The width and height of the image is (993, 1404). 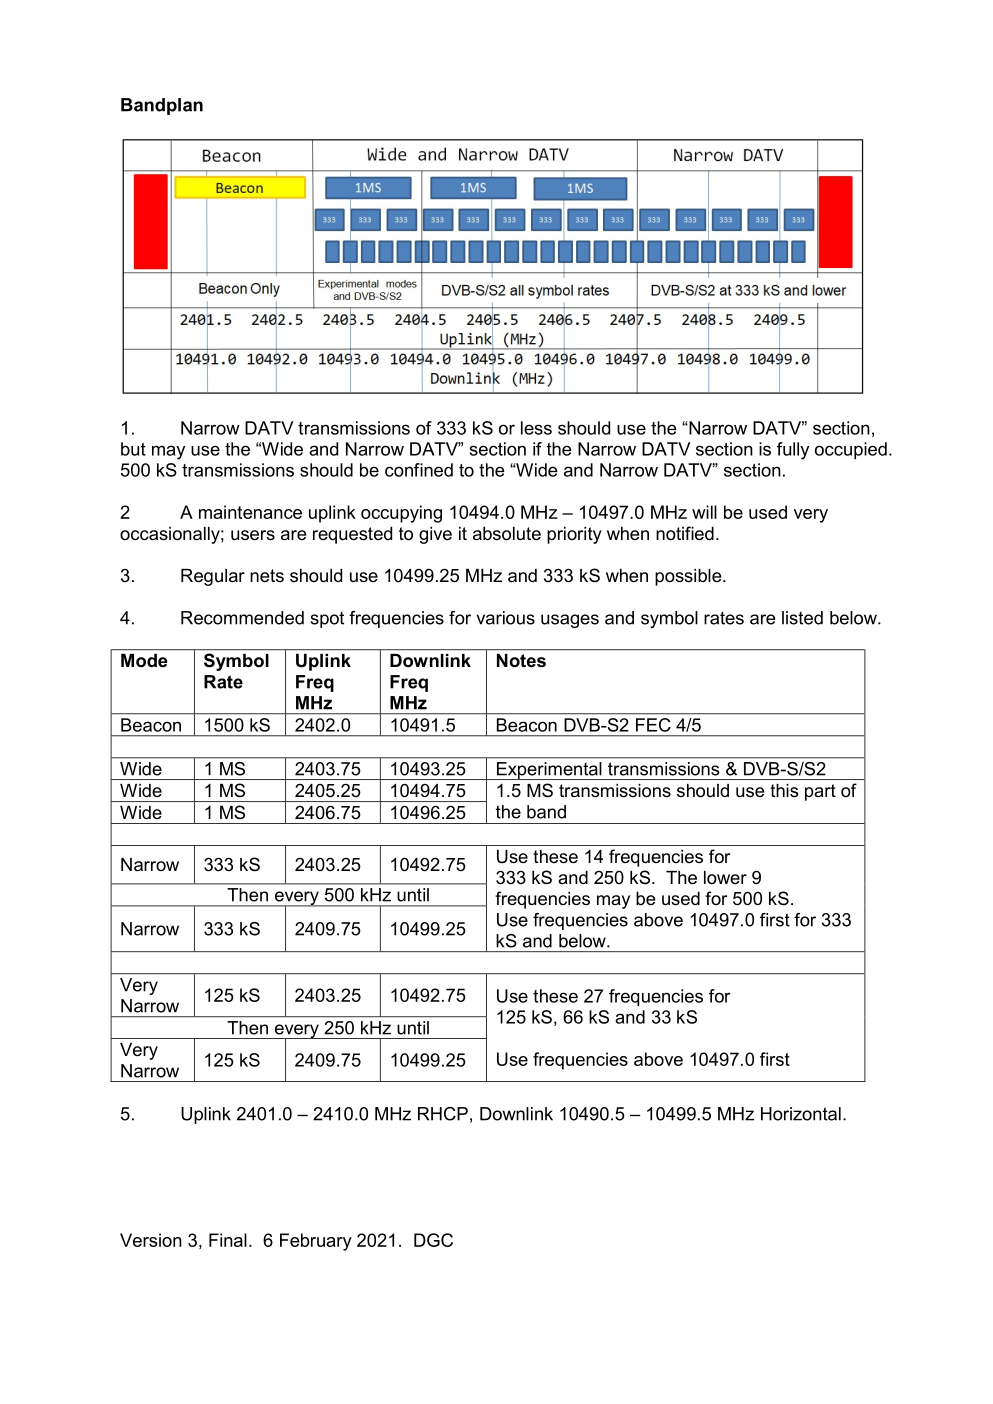 What do you see at coordinates (549, 771) in the image?
I see `Experimental` at bounding box center [549, 771].
